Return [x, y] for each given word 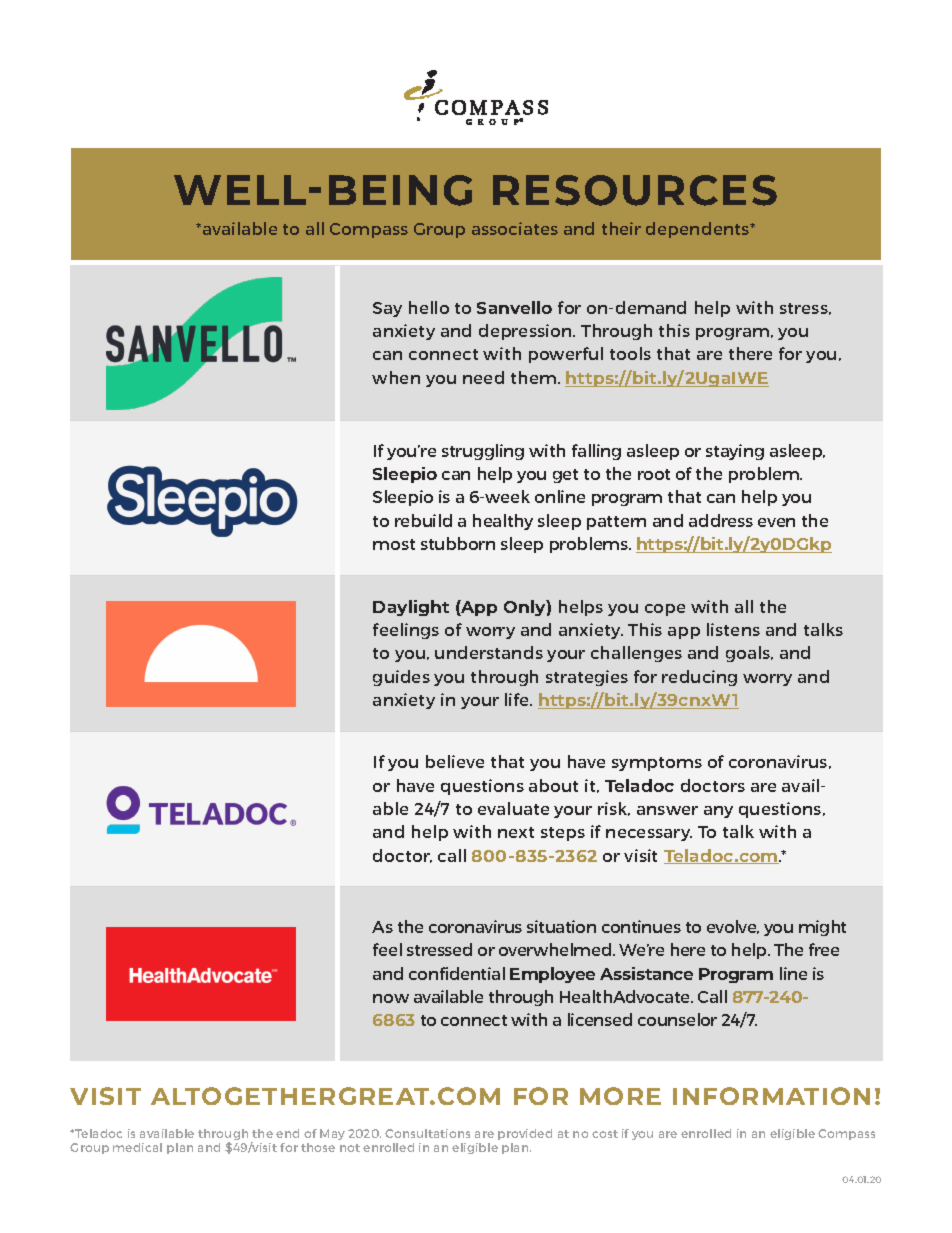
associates [515, 228]
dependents [699, 230]
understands [489, 652]
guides [401, 678]
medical [137, 1147]
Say [387, 309]
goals [749, 654]
